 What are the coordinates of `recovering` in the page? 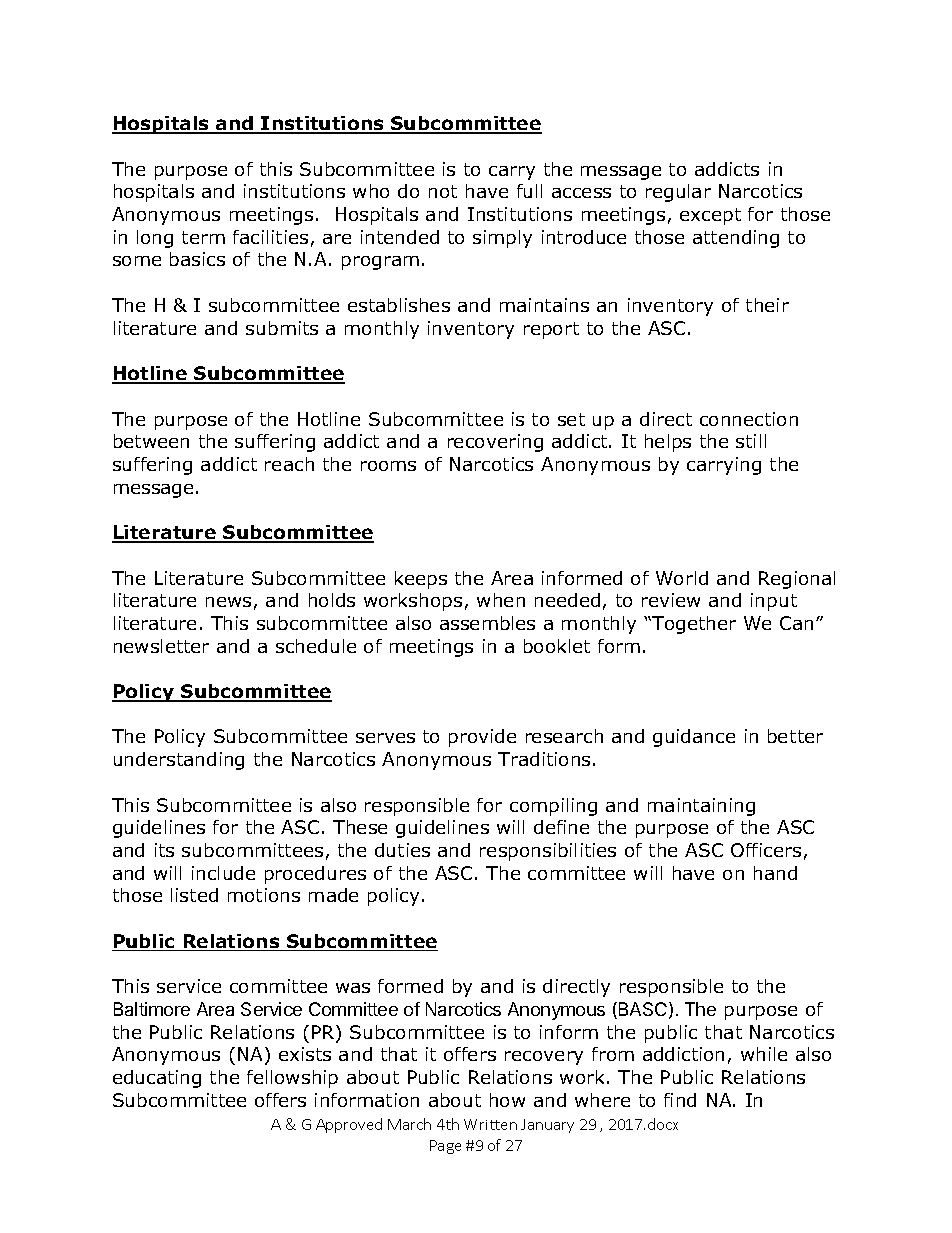 It's located at (495, 443).
